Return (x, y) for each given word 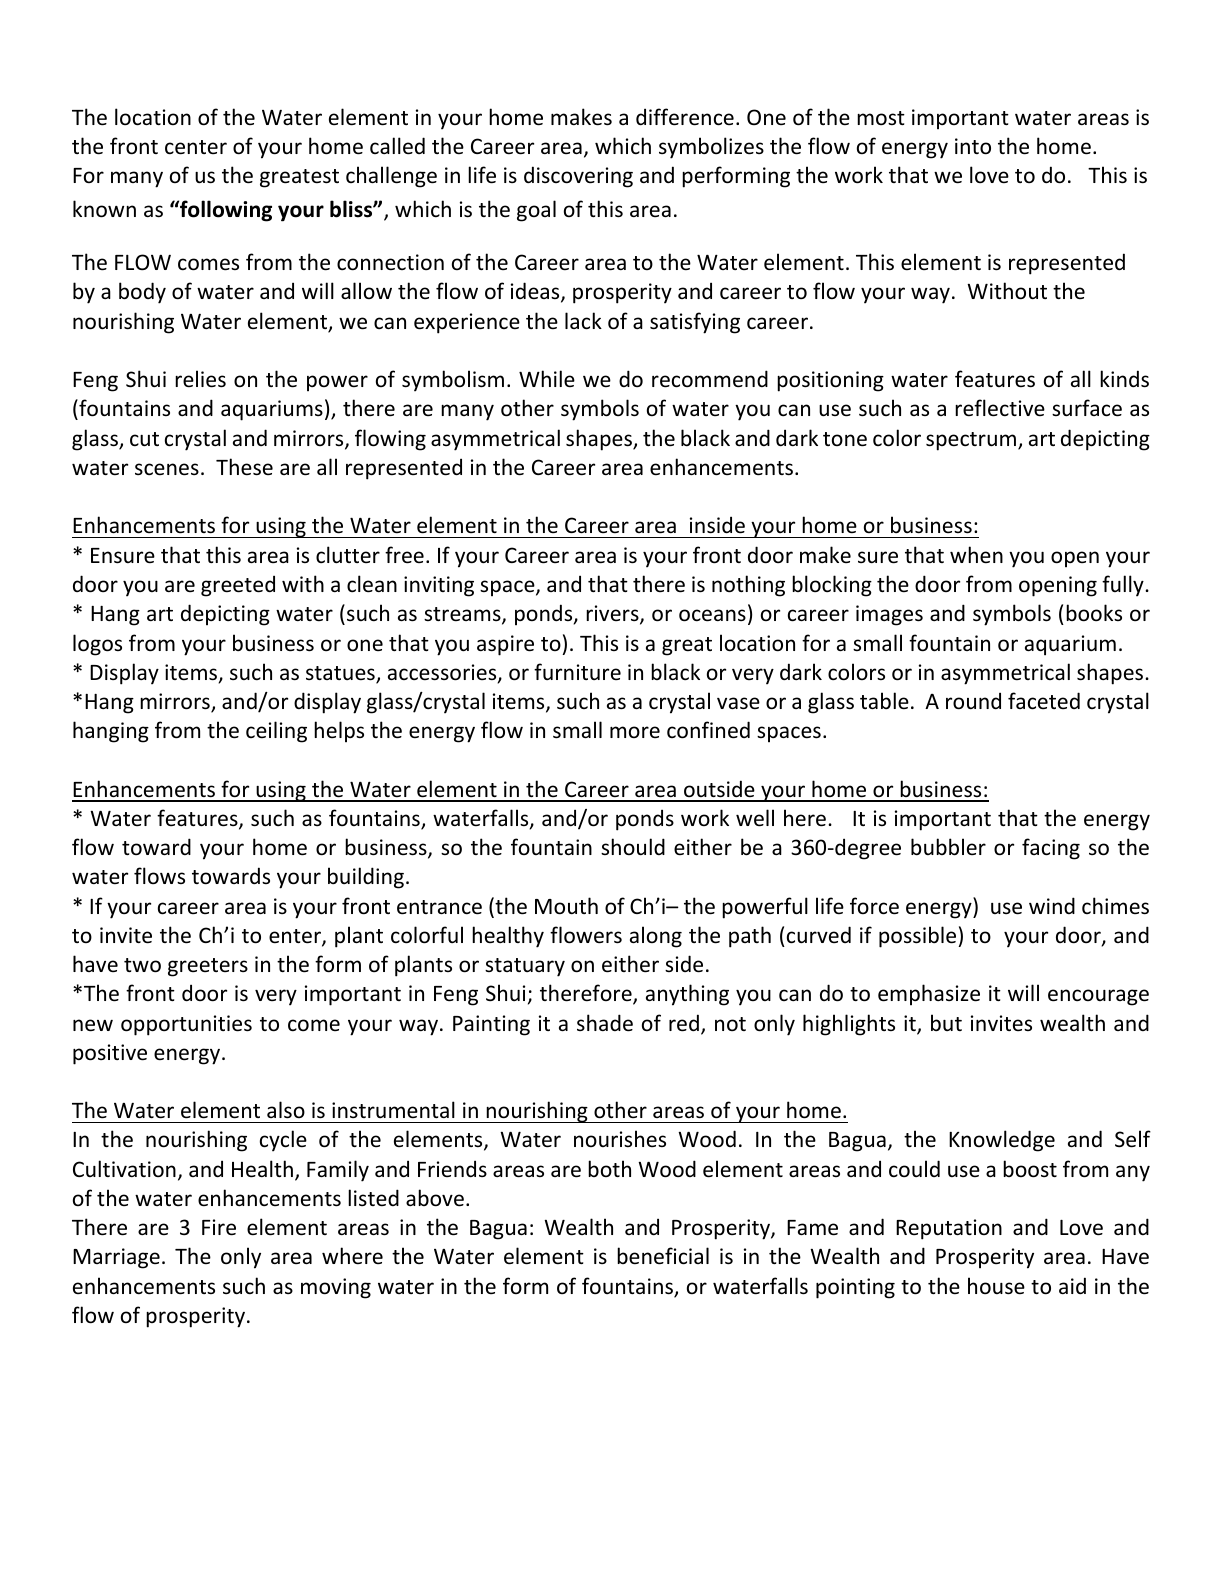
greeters (208, 967)
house (996, 1286)
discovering (578, 177)
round (973, 701)
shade (605, 1023)
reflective (1000, 408)
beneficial (663, 1256)
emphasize (929, 995)
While (547, 379)
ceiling (276, 732)
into (973, 146)
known (104, 209)
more (635, 732)
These (244, 467)
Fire (219, 1227)
